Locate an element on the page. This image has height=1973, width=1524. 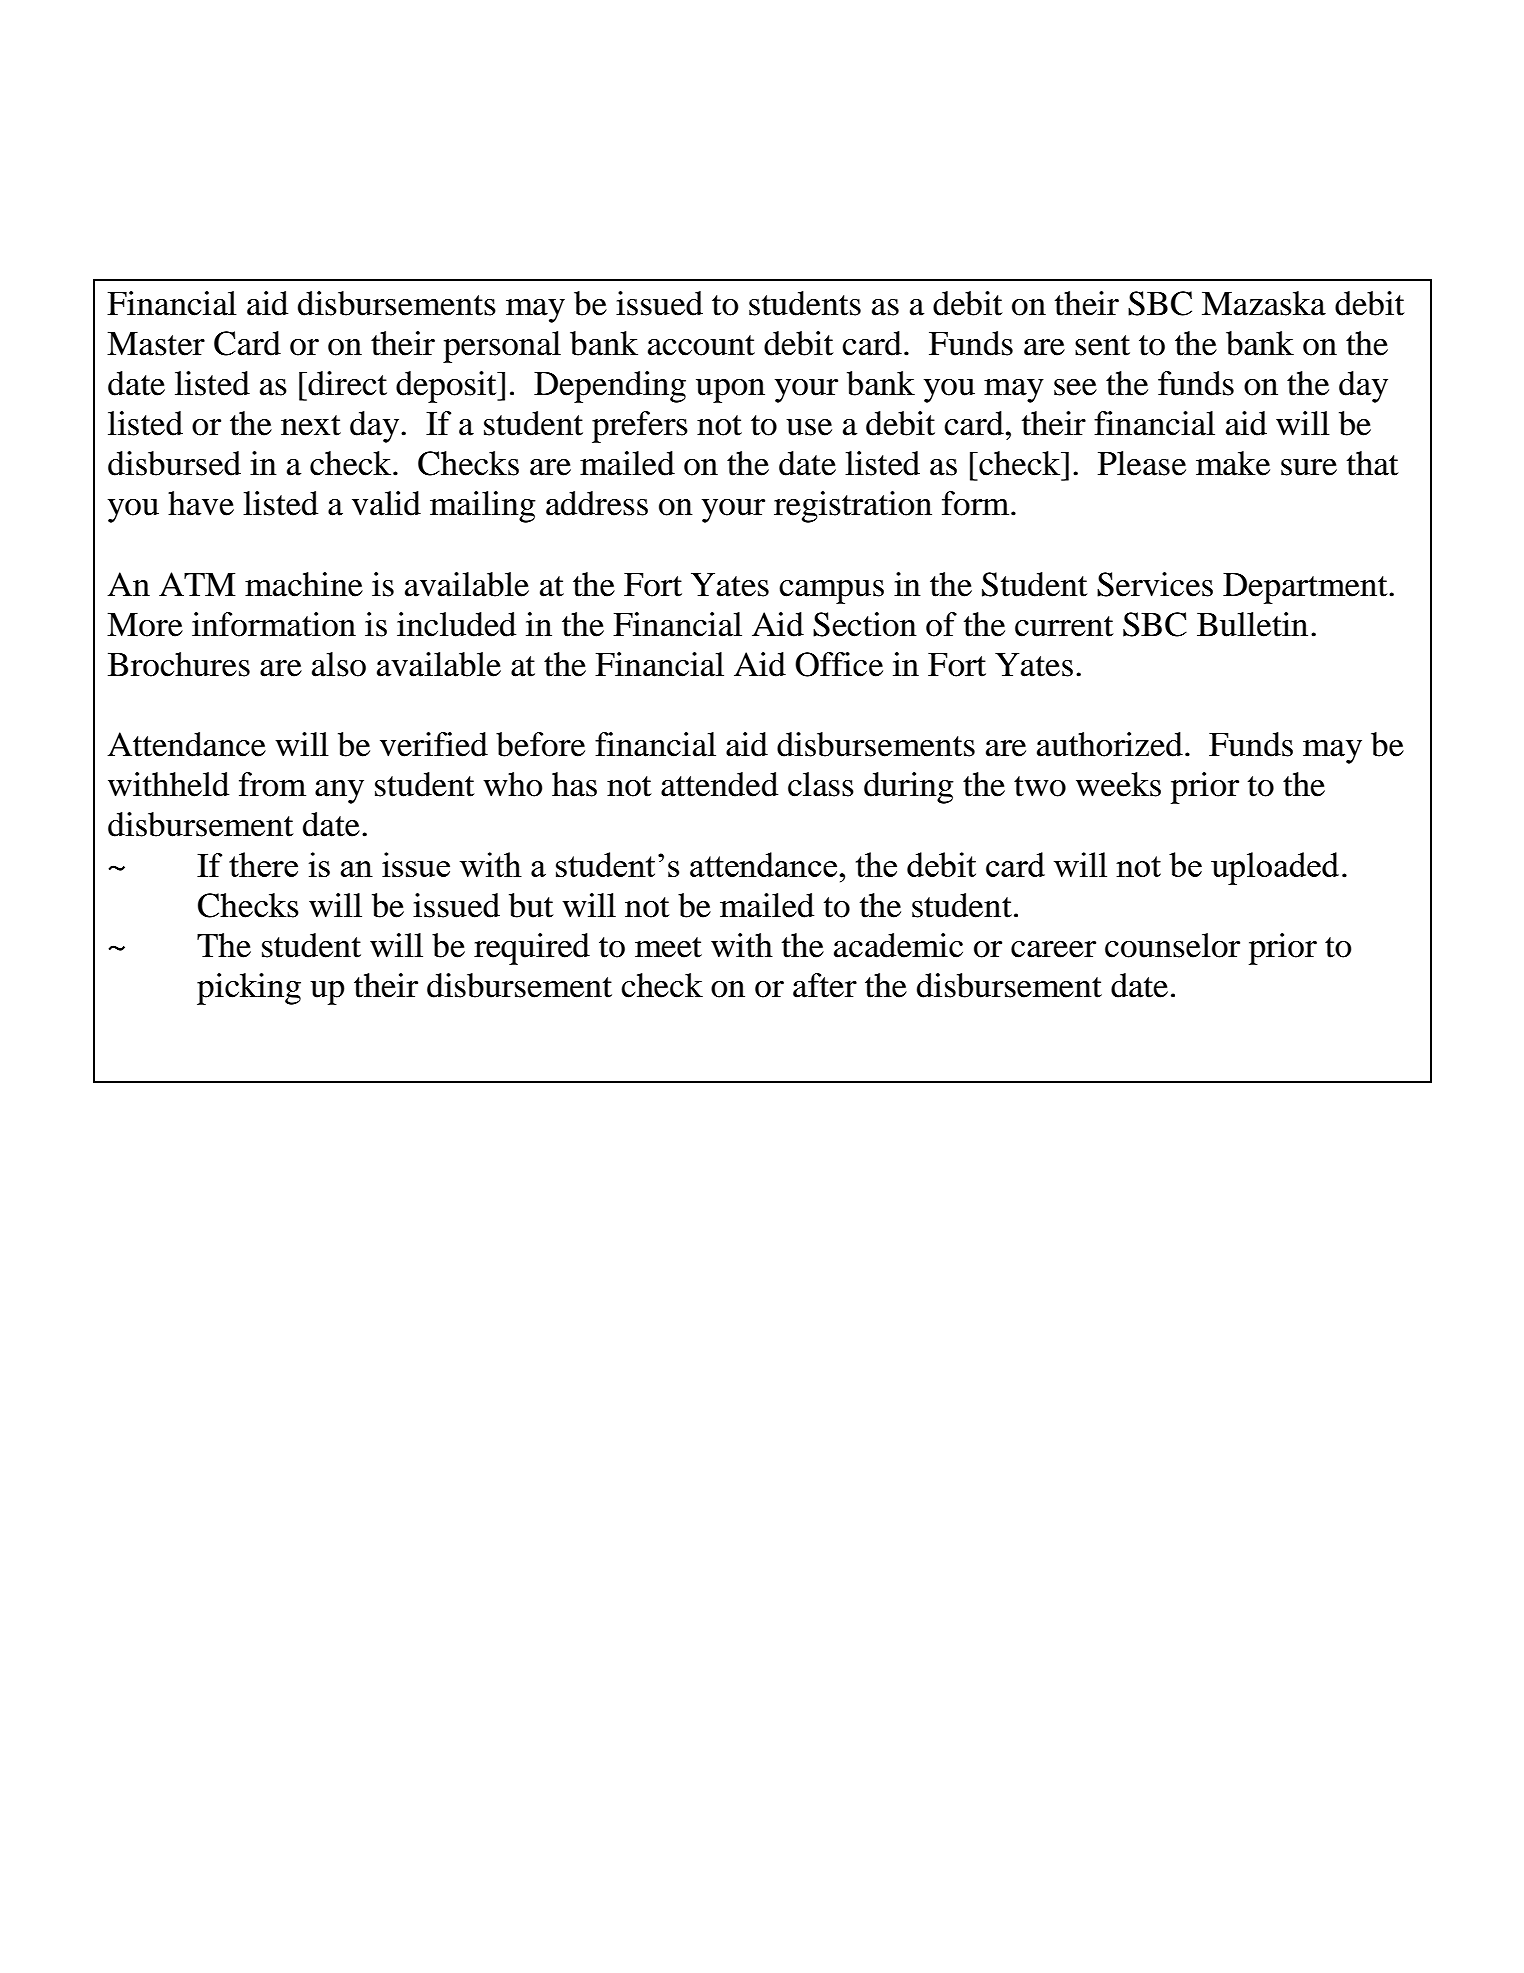
machine is located at coordinates (304, 584).
